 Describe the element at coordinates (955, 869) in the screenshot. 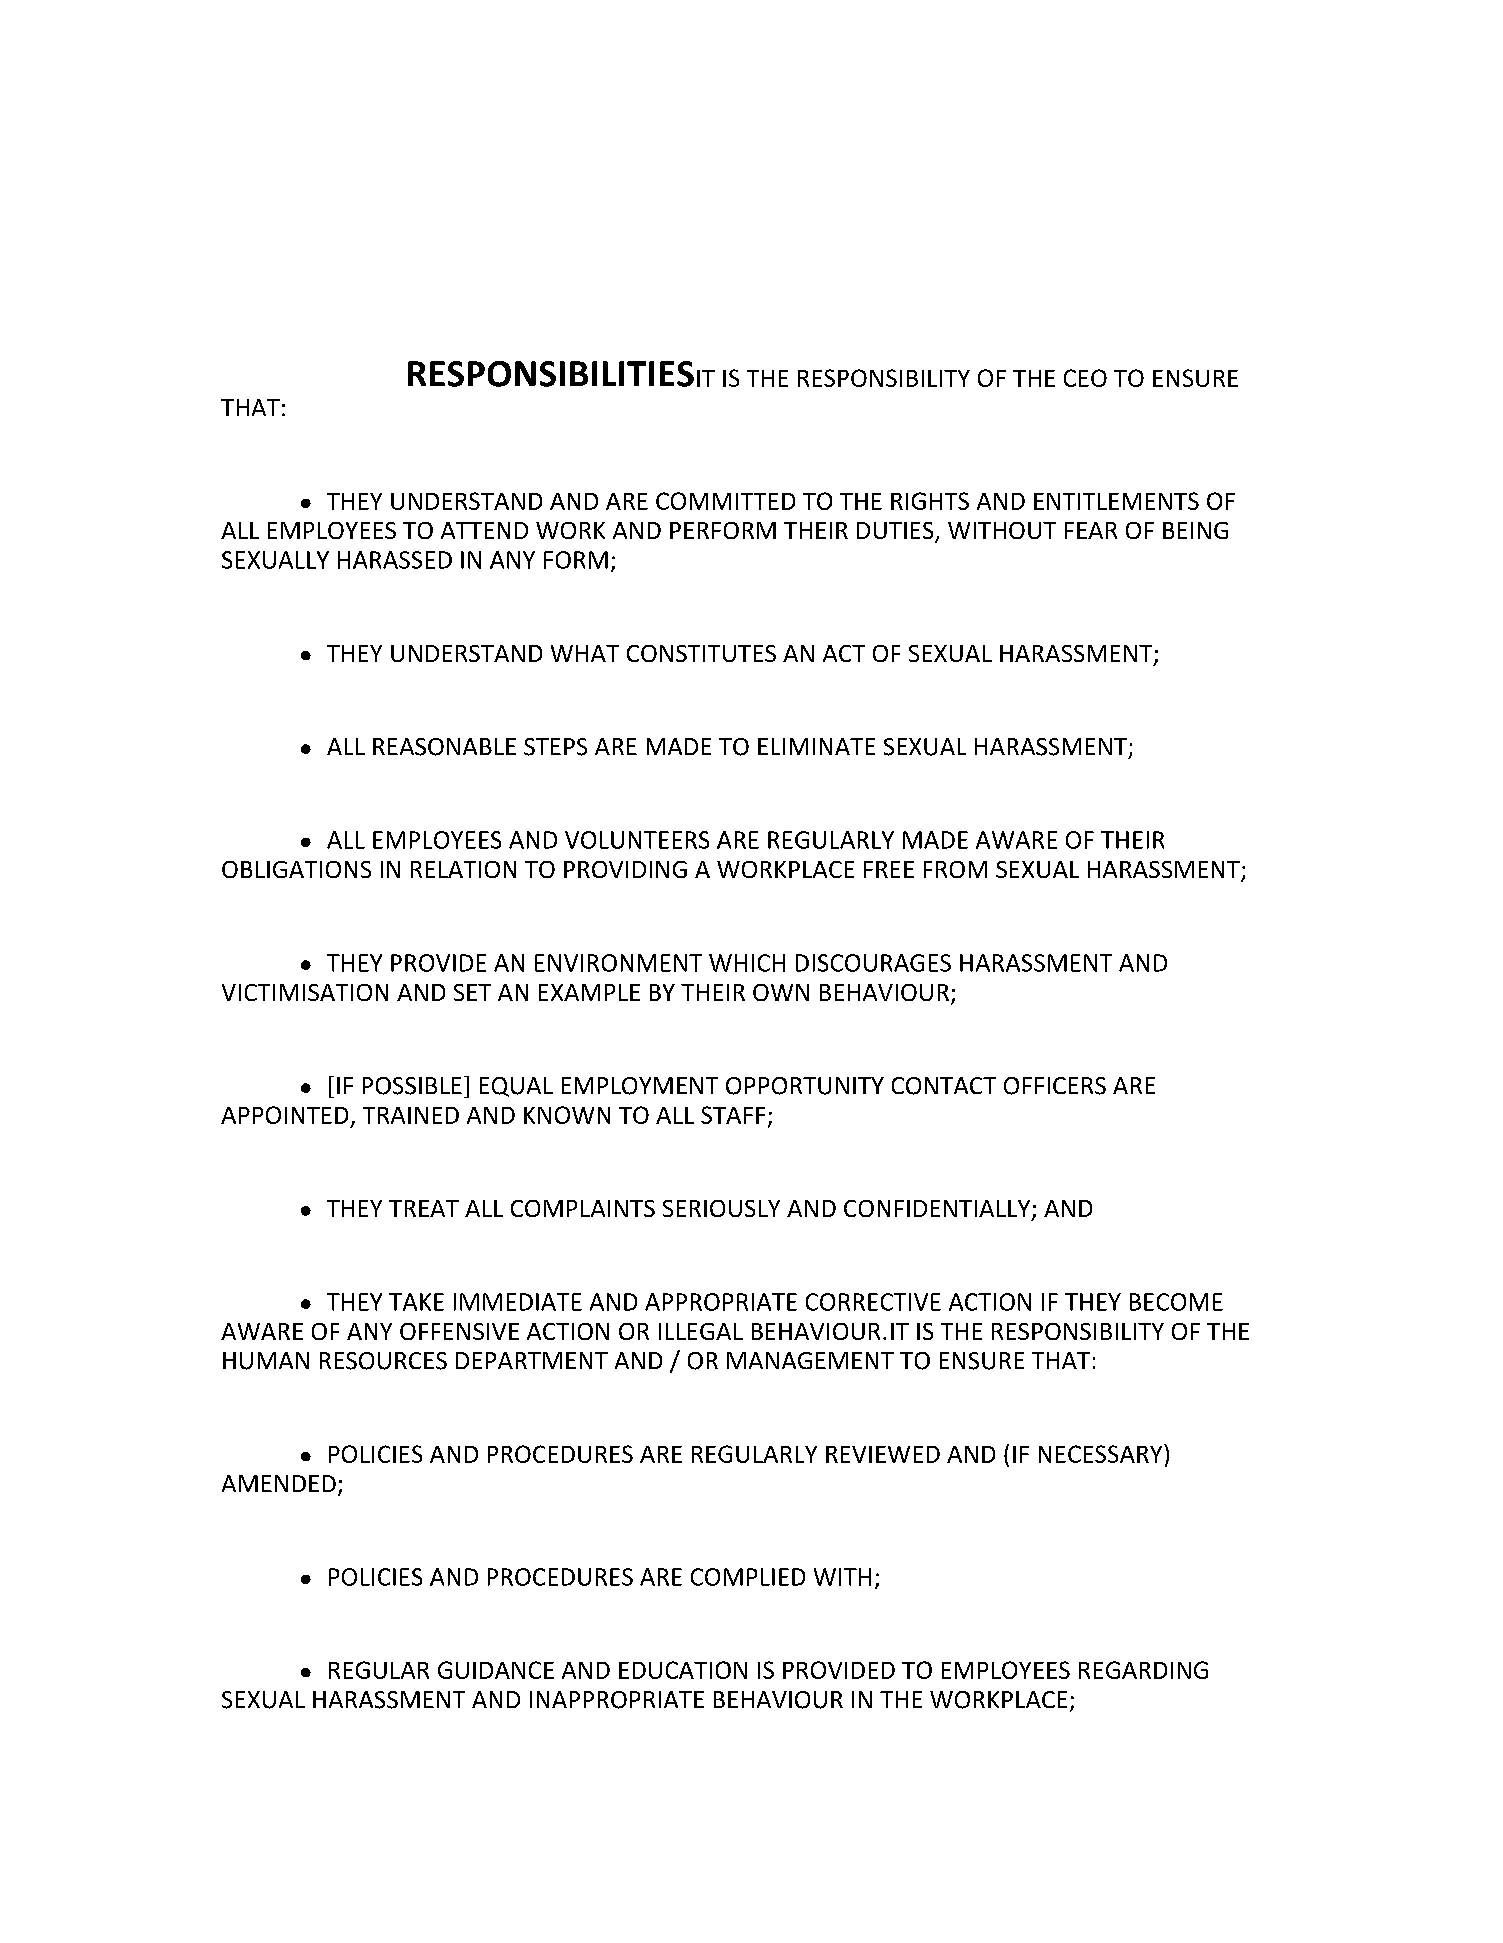

I see `FROM` at that location.
